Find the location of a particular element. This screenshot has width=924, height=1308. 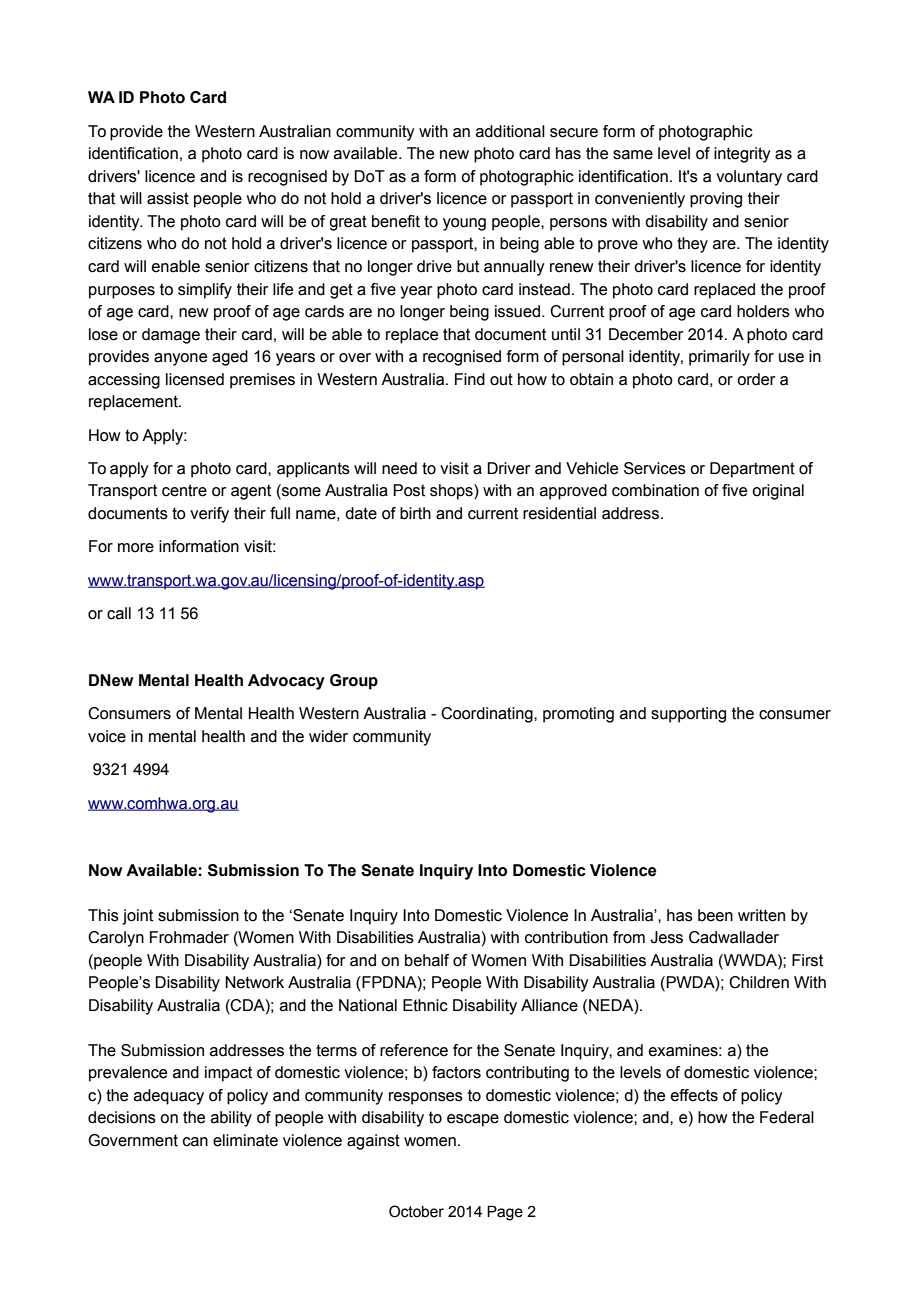

behalf is located at coordinates (427, 960).
